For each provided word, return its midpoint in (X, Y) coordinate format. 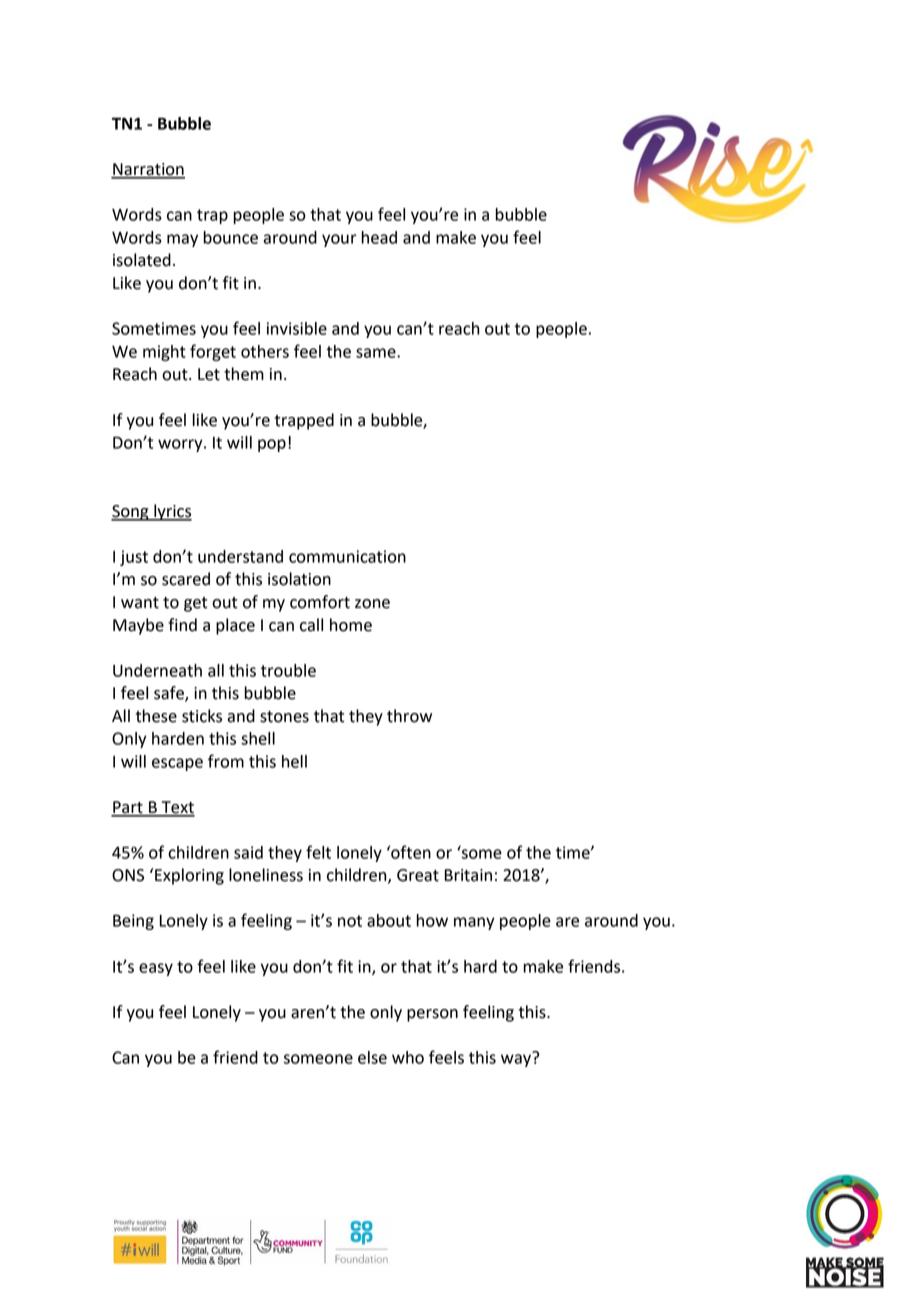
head (379, 237)
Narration (148, 170)
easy (156, 969)
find (182, 625)
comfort (320, 602)
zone (372, 604)
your (339, 240)
